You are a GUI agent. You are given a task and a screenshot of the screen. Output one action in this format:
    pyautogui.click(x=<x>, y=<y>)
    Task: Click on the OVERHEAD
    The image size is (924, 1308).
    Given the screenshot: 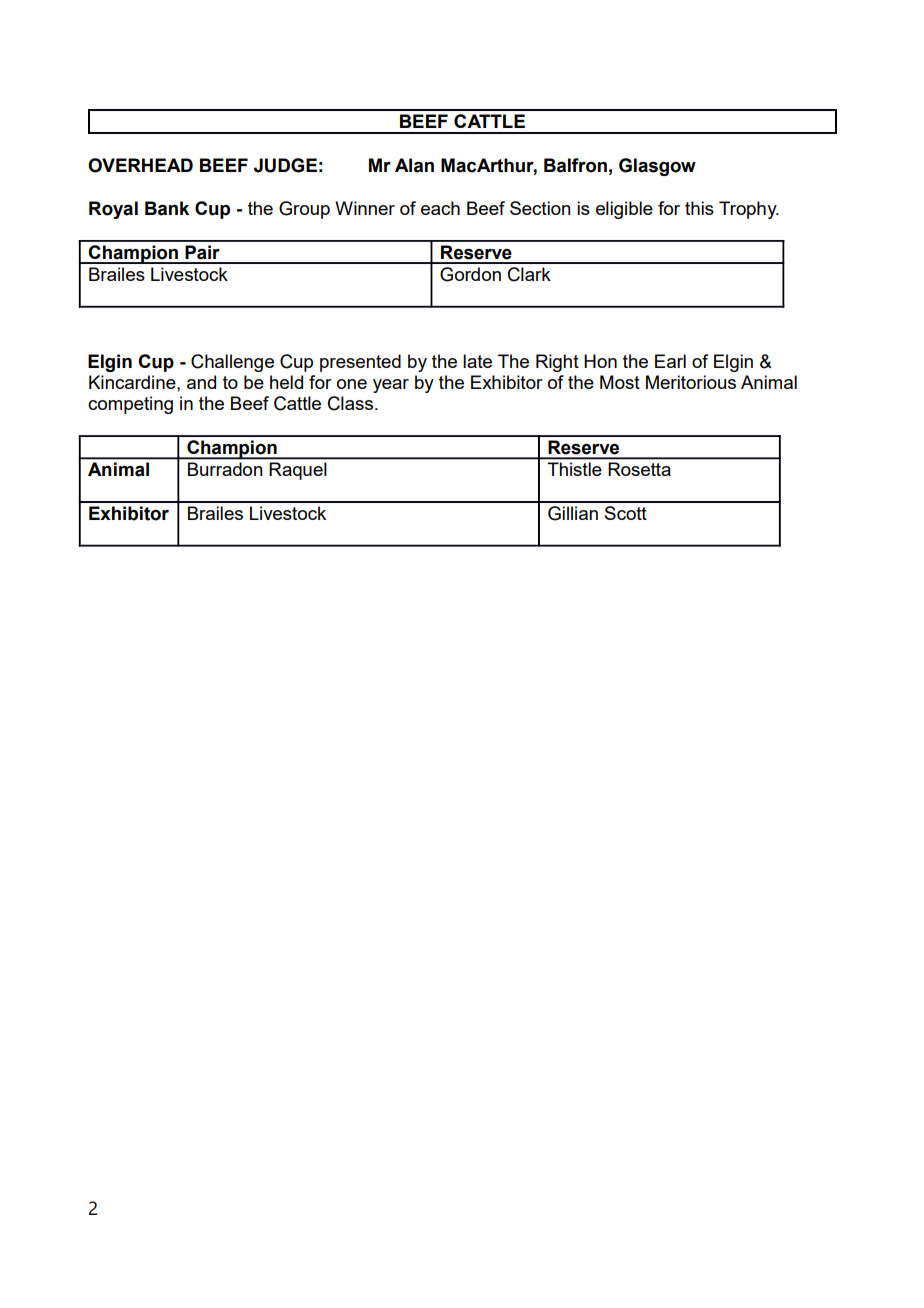 What is the action you would take?
    pyautogui.click(x=140, y=165)
